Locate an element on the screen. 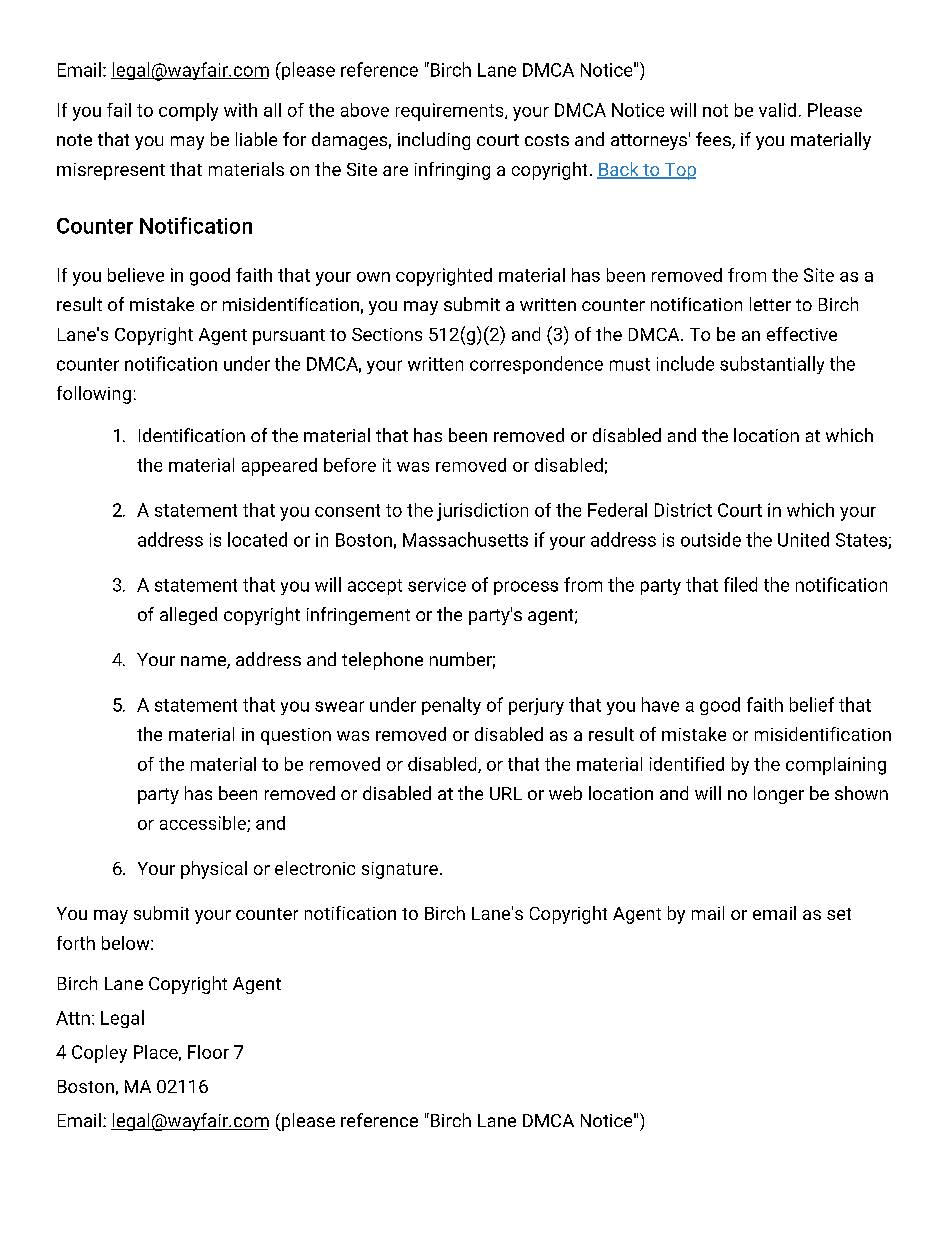 The image size is (952, 1233). name is located at coordinates (204, 662).
